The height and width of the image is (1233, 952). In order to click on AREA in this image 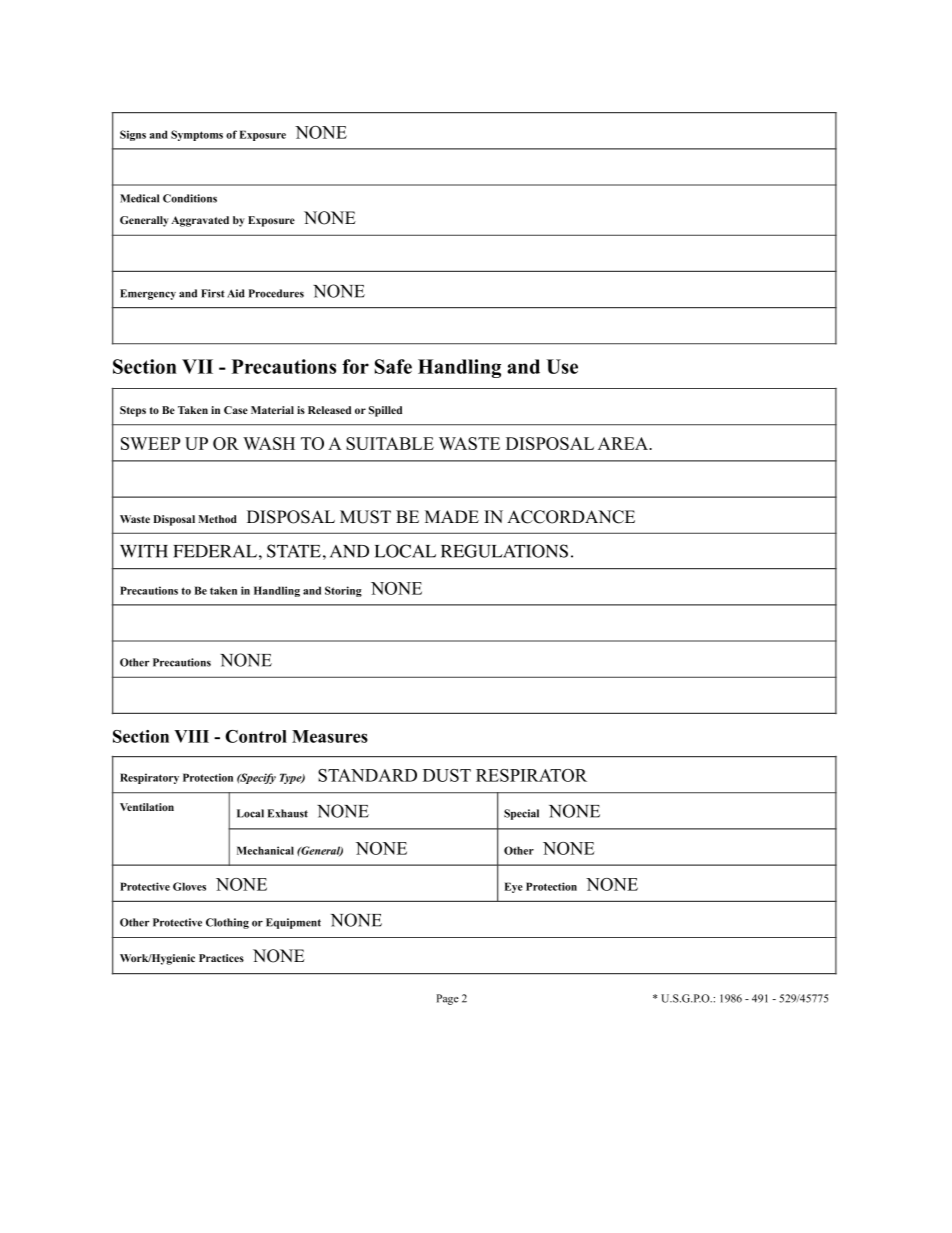, I will do `click(624, 443)`.
